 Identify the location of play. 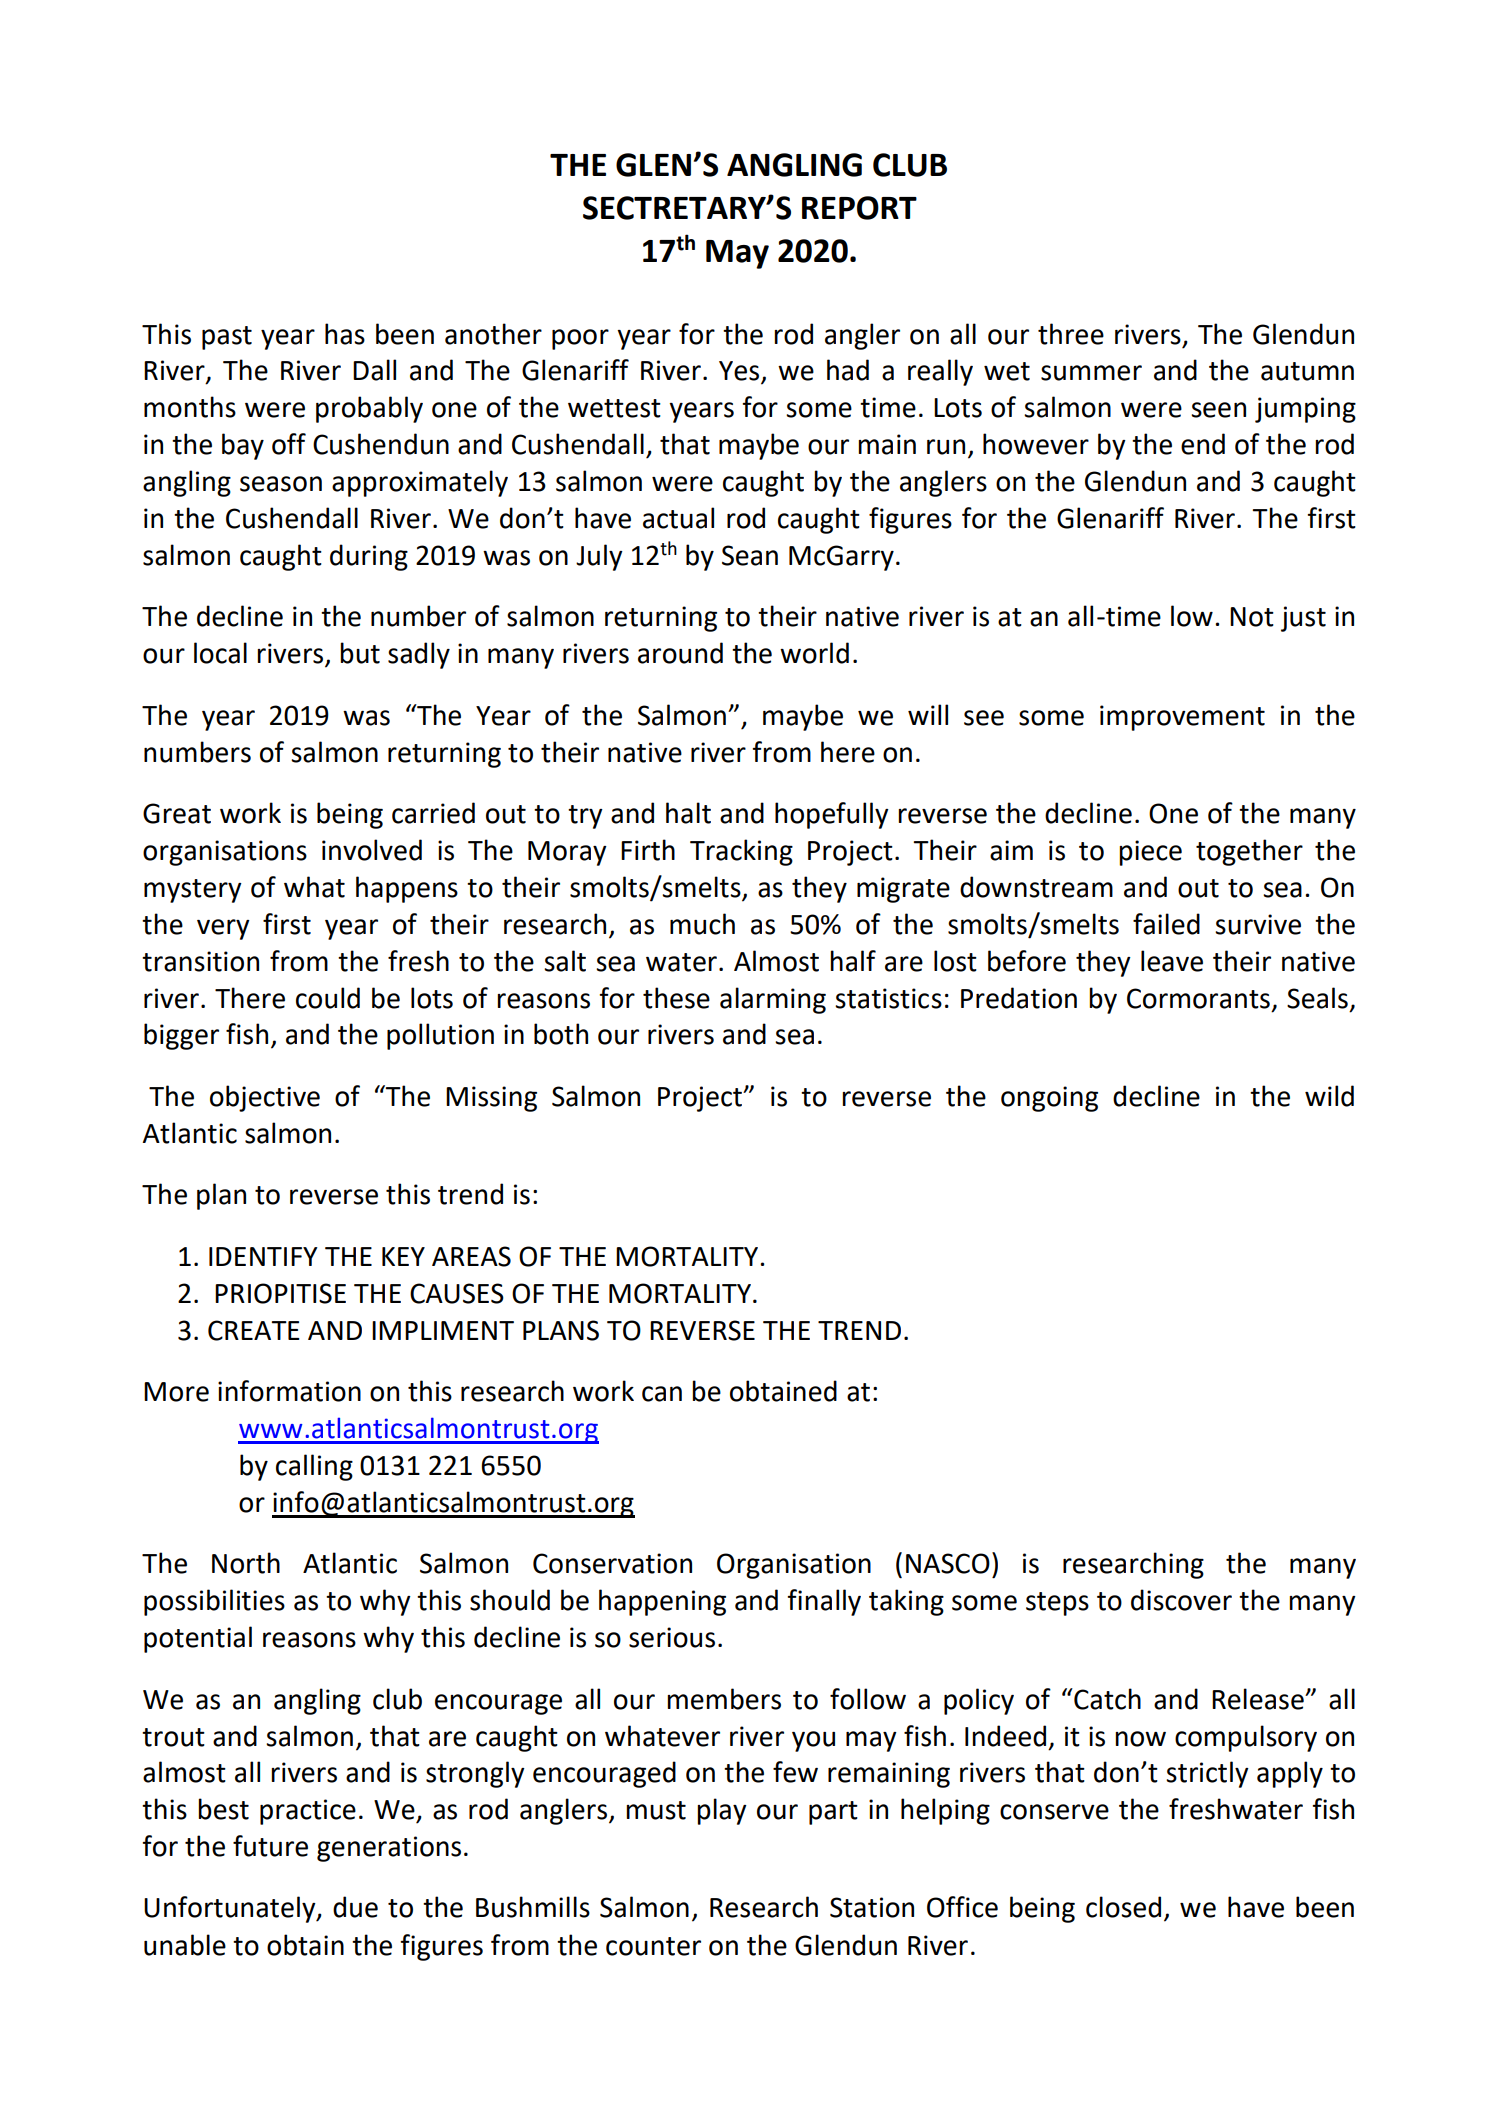
(722, 1811).
